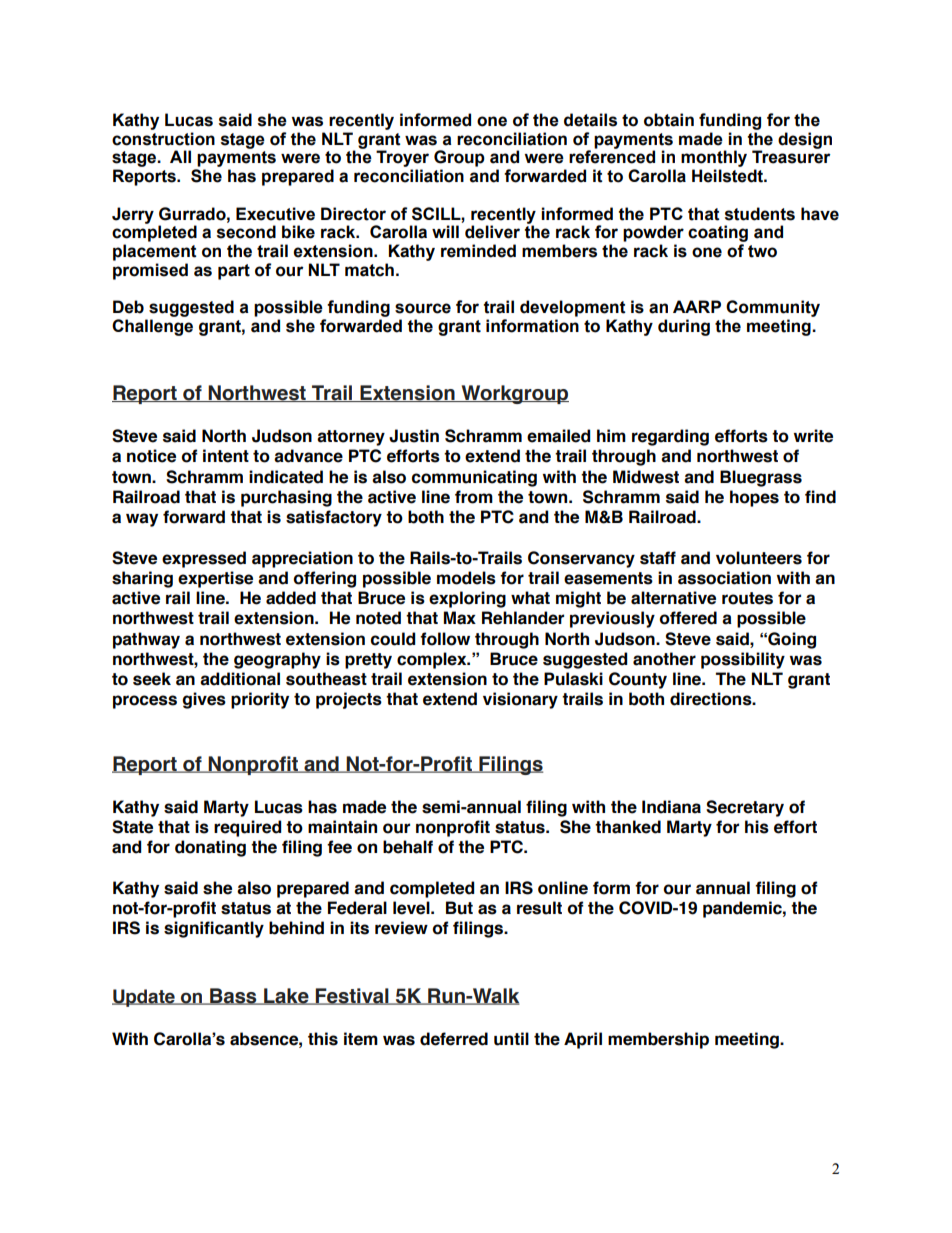 This screenshot has height=1233, width=952. What do you see at coordinates (233, 996) in the screenshot?
I see `Bass` at bounding box center [233, 996].
